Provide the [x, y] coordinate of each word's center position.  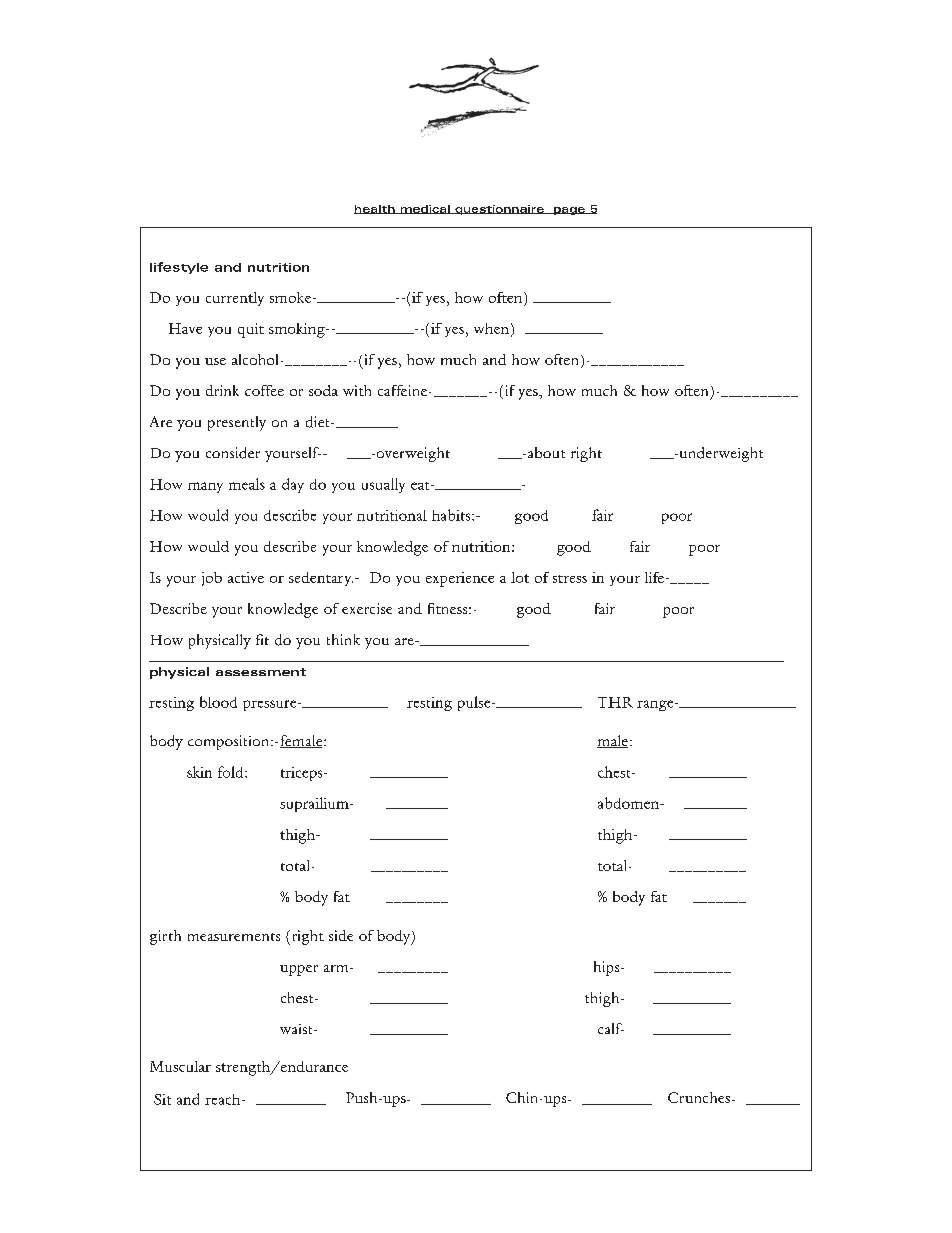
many [205, 487]
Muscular [180, 1066]
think [343, 639]
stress [570, 579]
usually [383, 485]
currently [235, 299]
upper [299, 970]
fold [232, 772]
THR [615, 702]
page [569, 211]
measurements [234, 937]
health [375, 209]
